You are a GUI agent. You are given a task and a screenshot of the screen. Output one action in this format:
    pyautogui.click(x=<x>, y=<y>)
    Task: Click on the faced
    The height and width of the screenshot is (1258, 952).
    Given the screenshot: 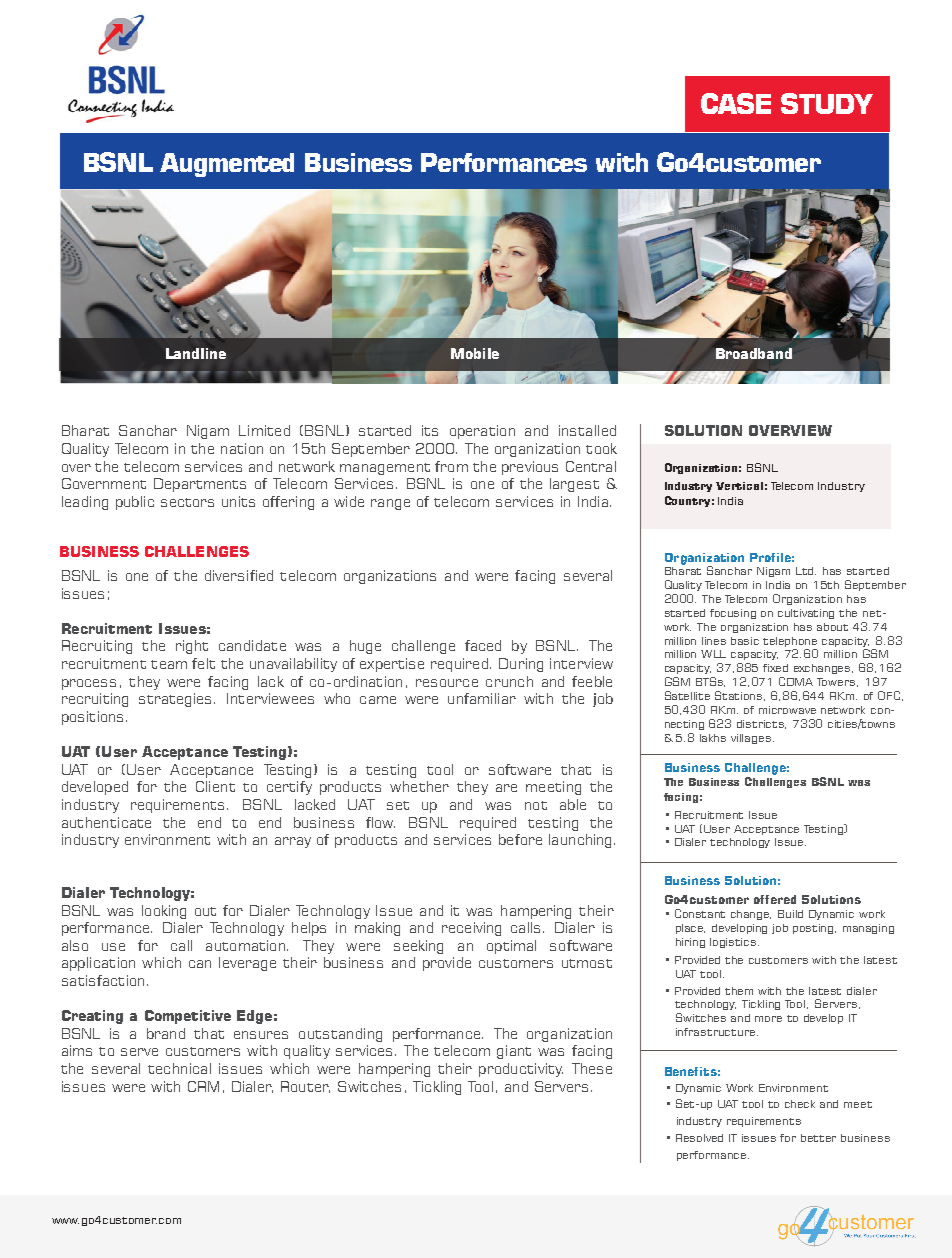 What is the action you would take?
    pyautogui.click(x=483, y=645)
